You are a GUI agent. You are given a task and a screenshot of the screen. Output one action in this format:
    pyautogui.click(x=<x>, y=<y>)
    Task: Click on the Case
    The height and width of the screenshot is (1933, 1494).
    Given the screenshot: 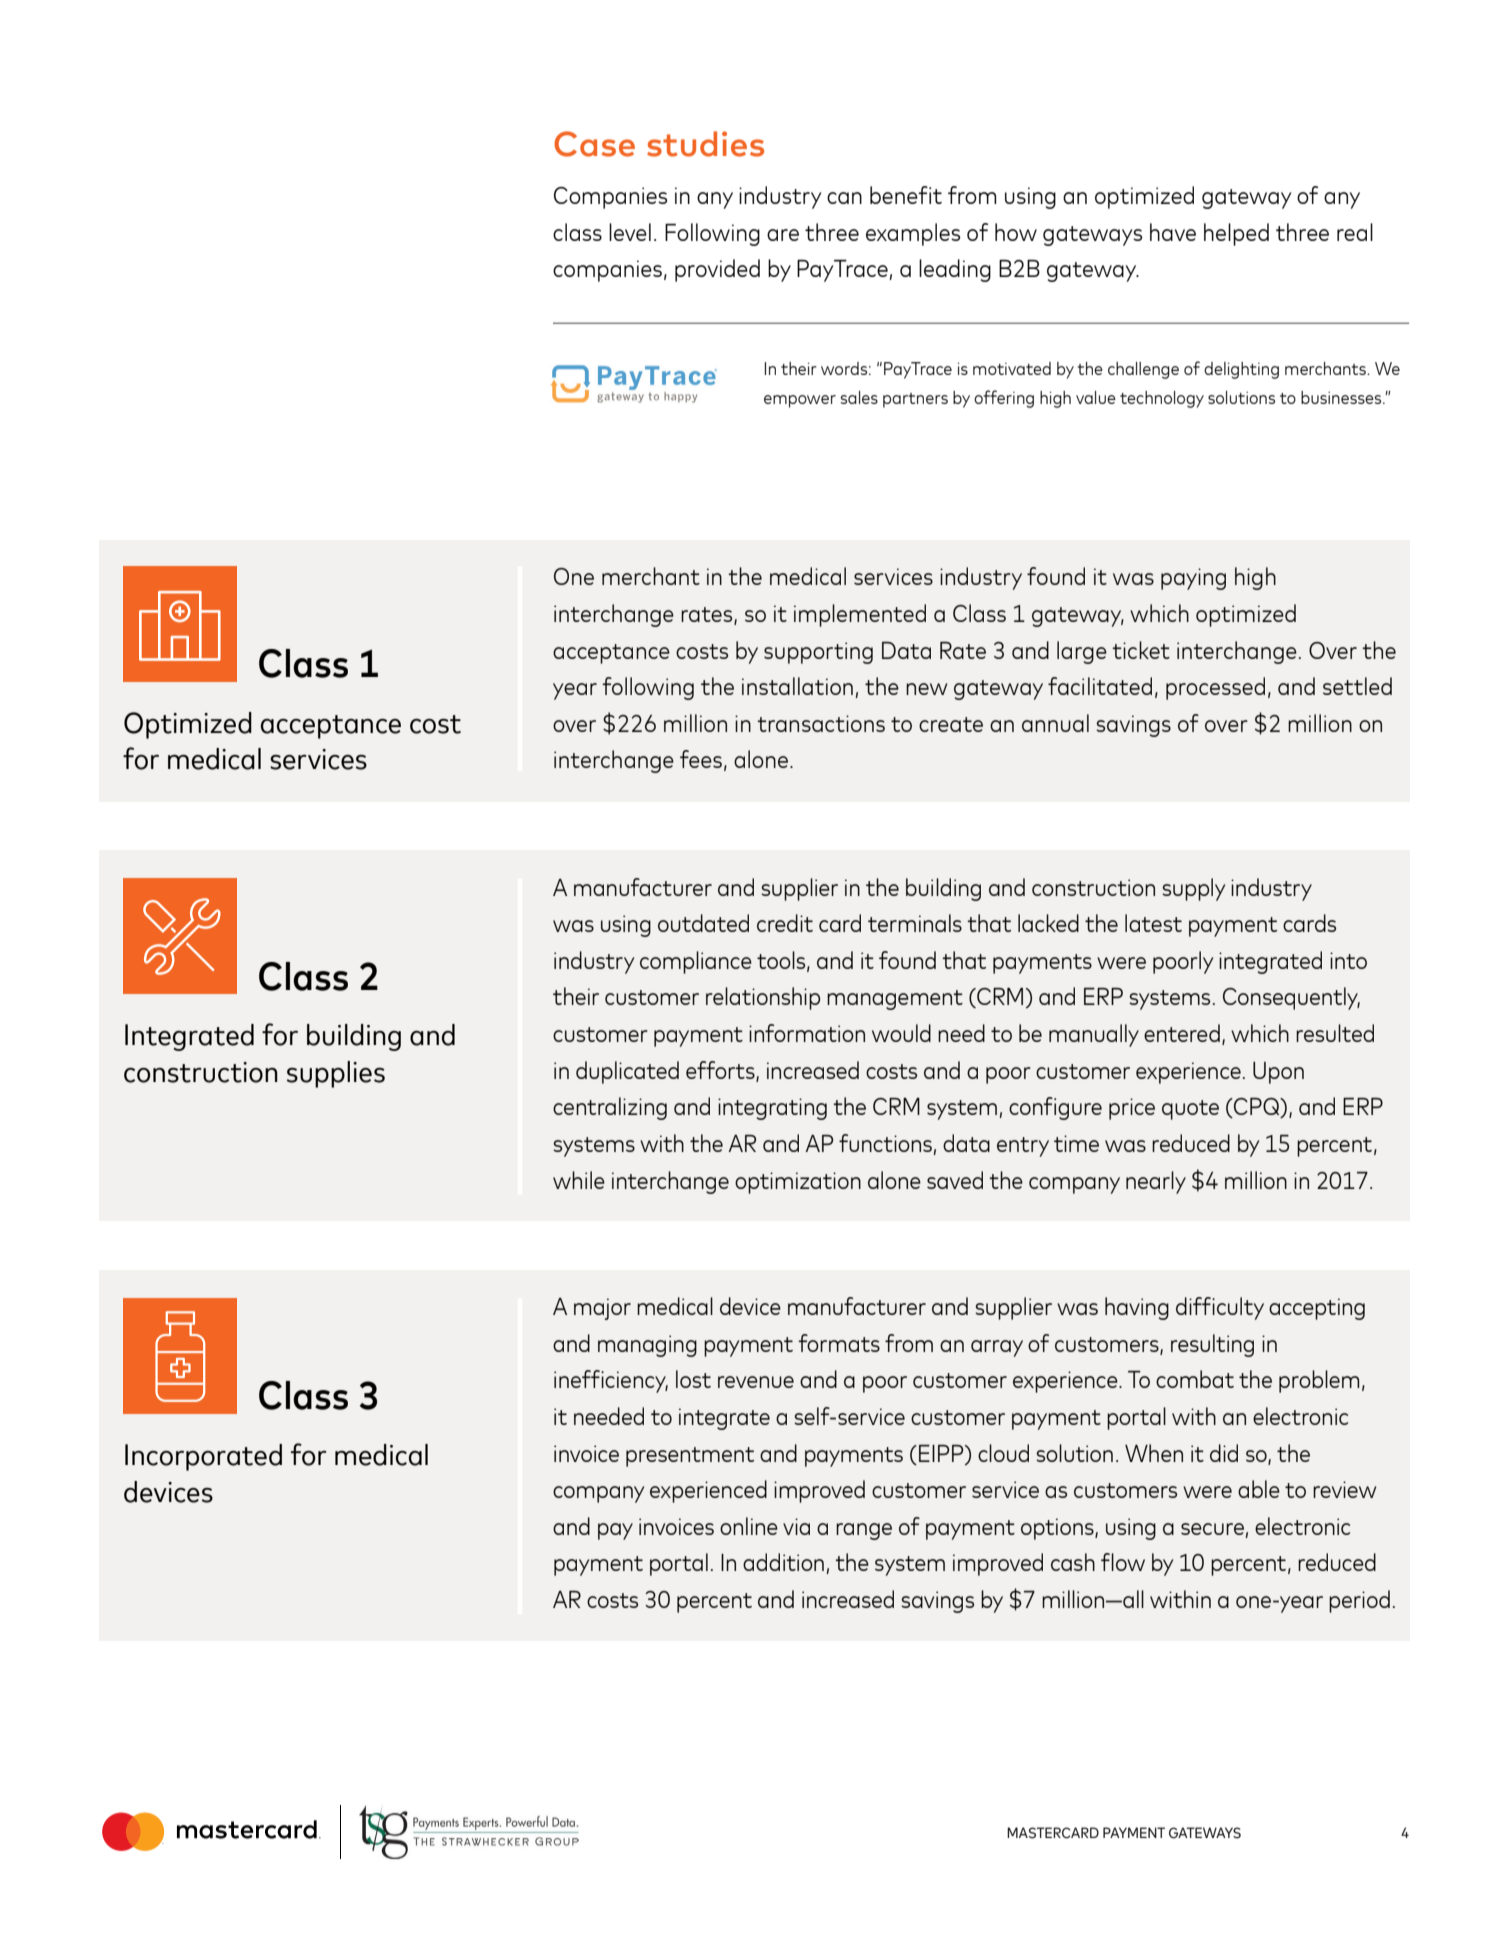 What is the action you would take?
    pyautogui.click(x=594, y=144)
